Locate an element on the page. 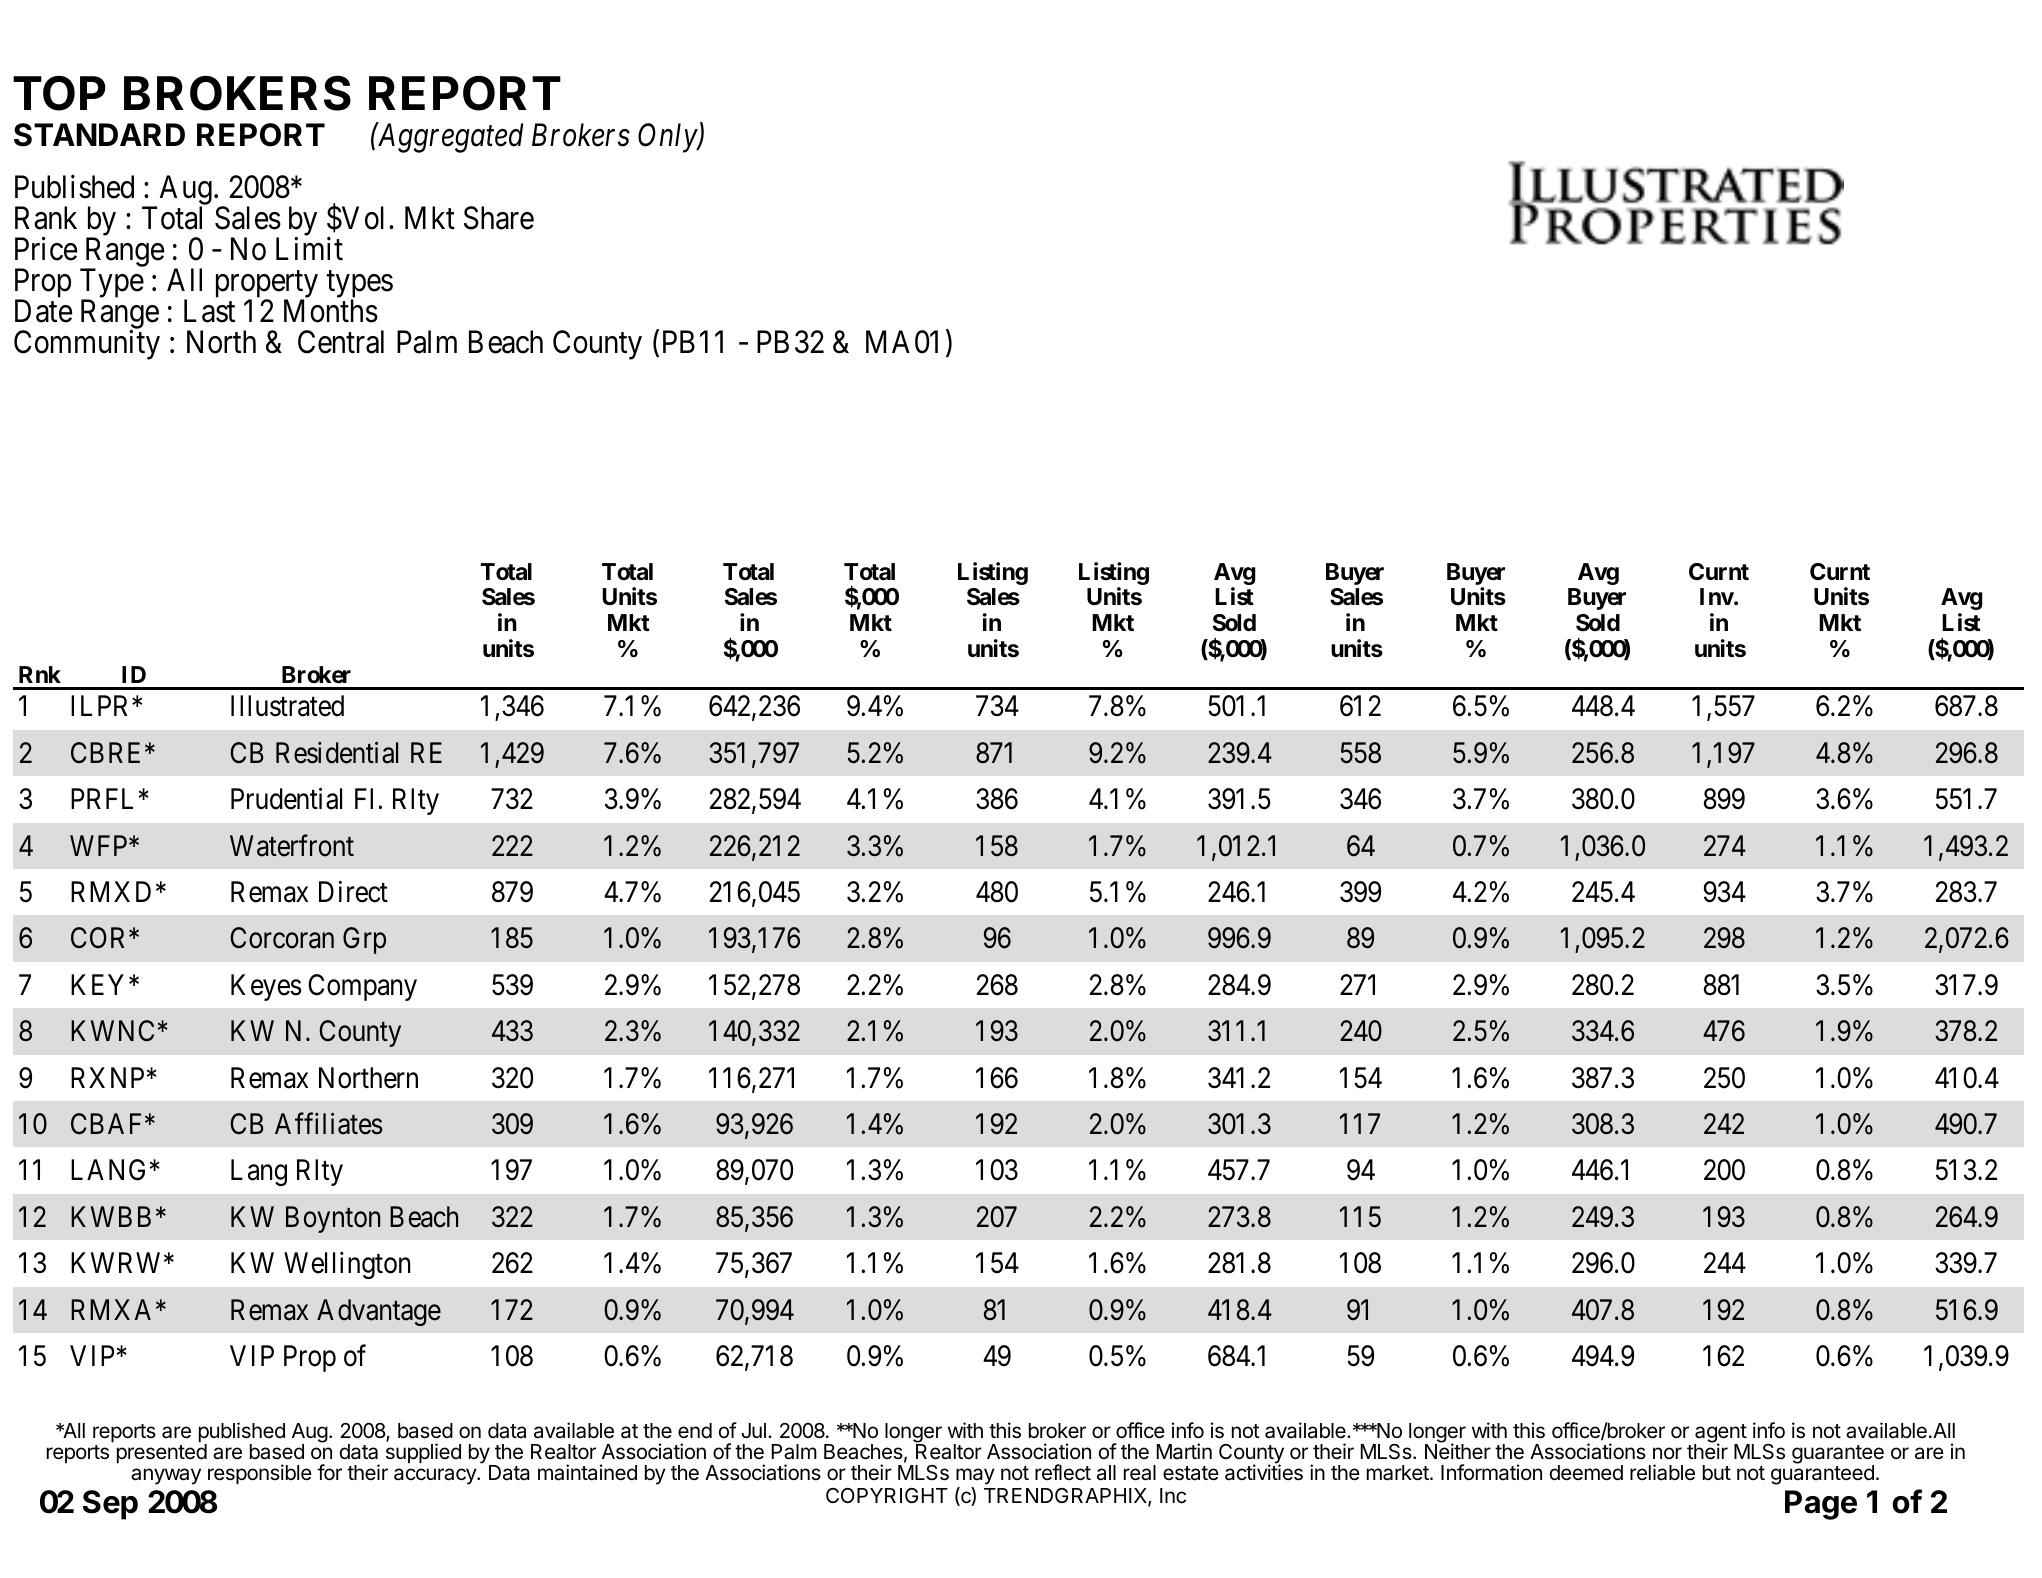  Residential is located at coordinates (337, 753).
